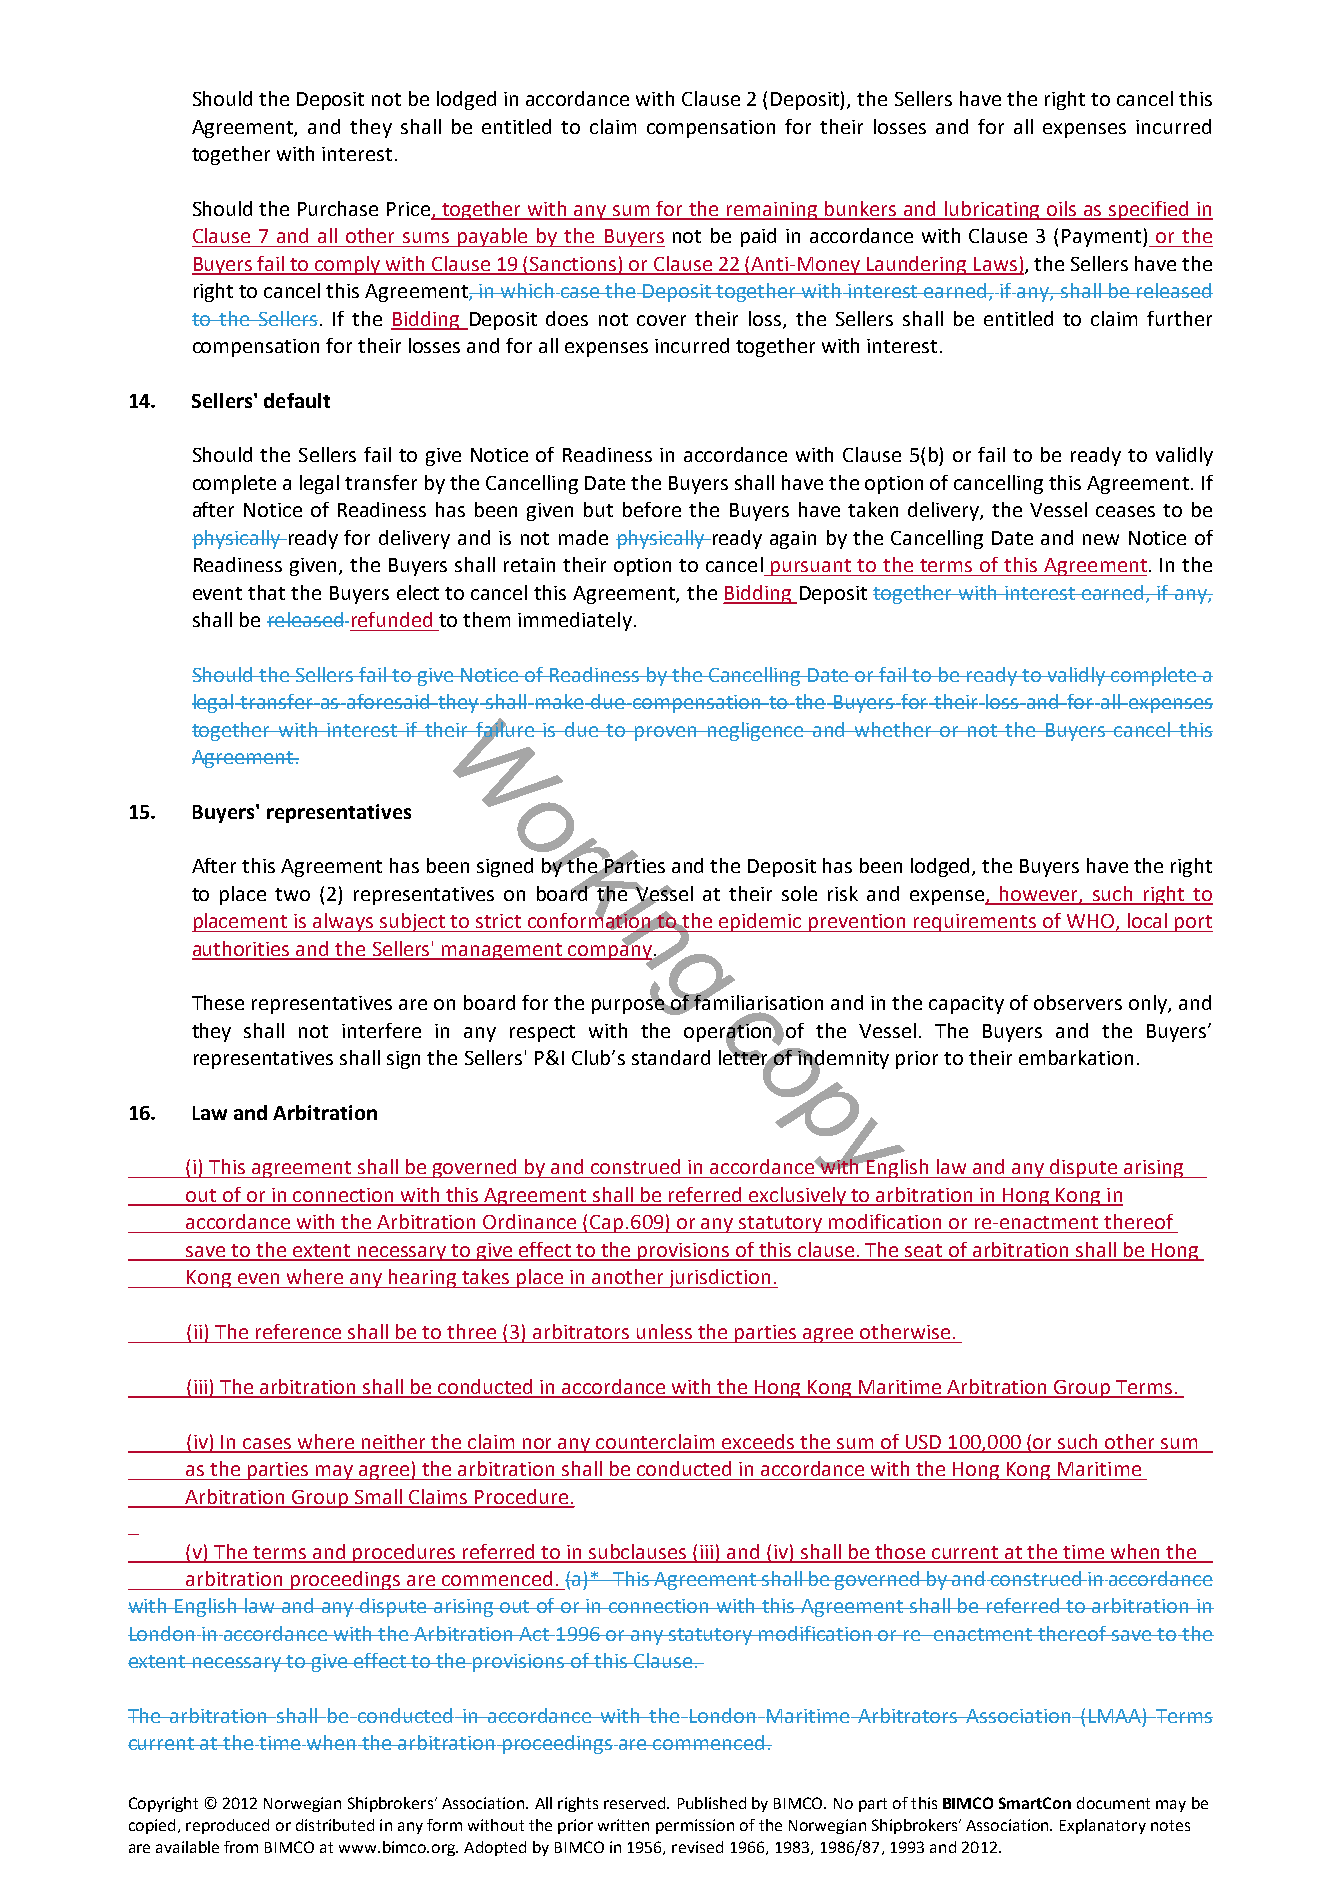 Image resolution: width=1341 pixels, height=1896 pixels. I want to click on Payment, so click(1103, 238).
